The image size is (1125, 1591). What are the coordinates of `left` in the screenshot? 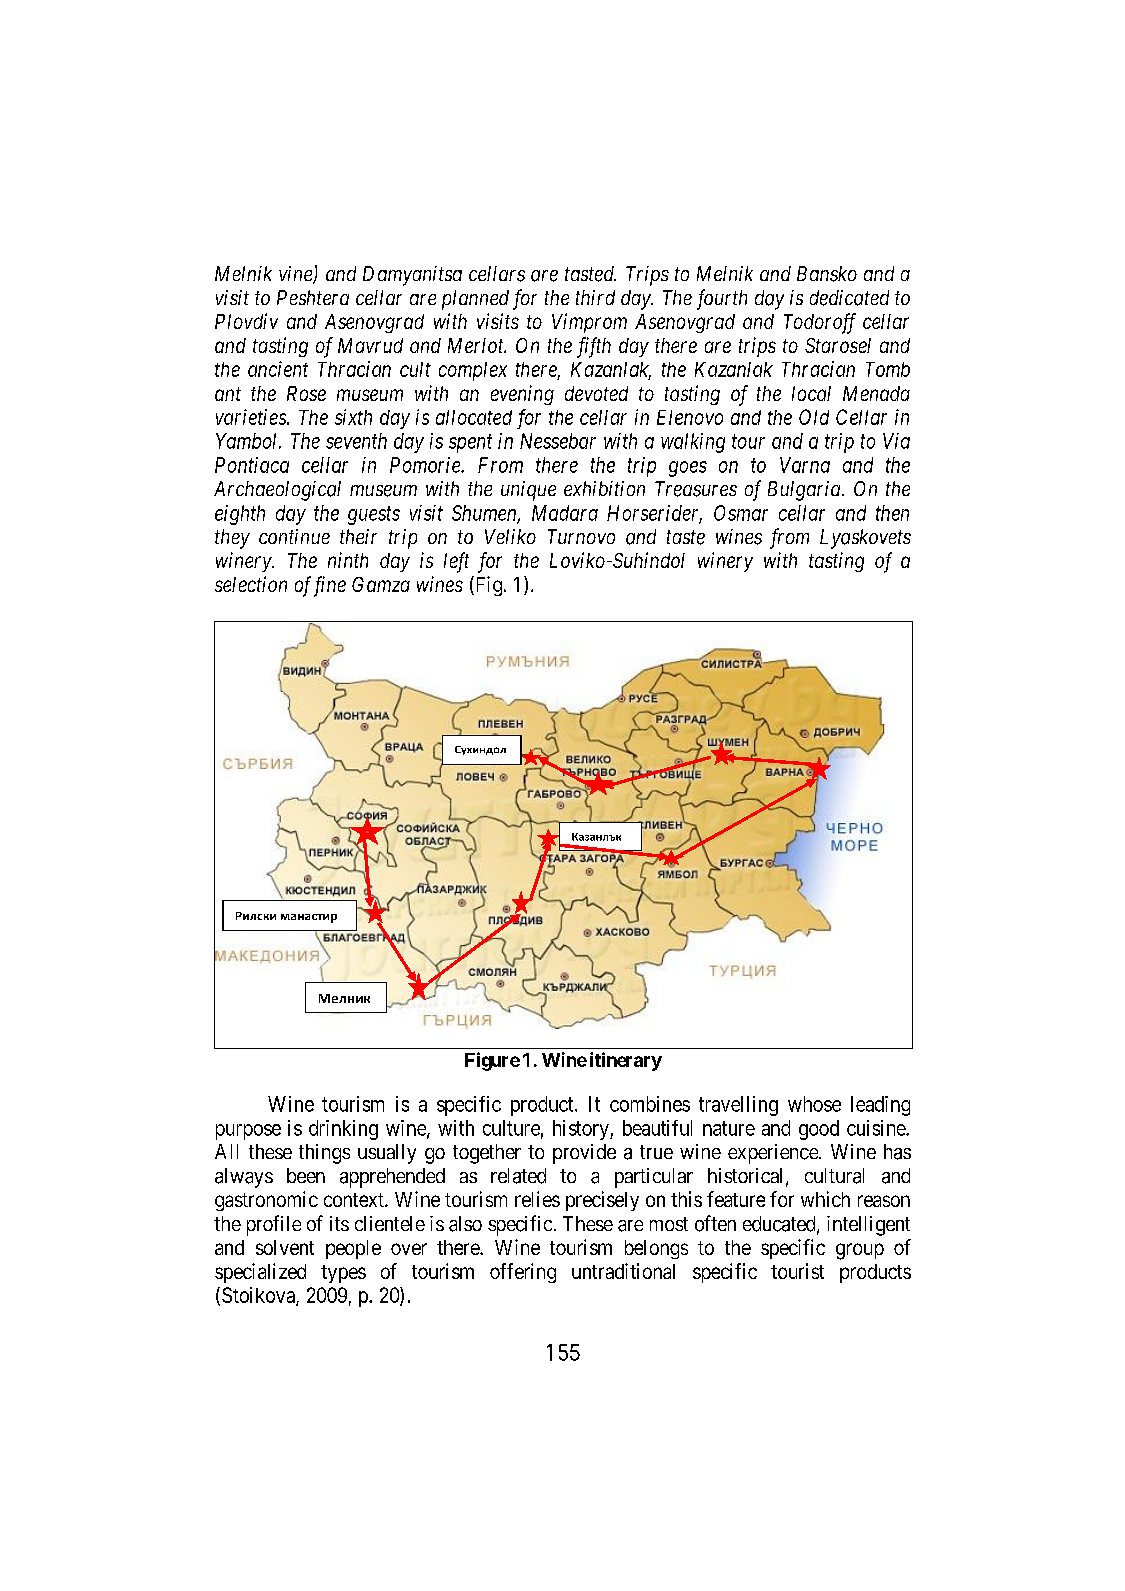 It's located at (456, 562).
